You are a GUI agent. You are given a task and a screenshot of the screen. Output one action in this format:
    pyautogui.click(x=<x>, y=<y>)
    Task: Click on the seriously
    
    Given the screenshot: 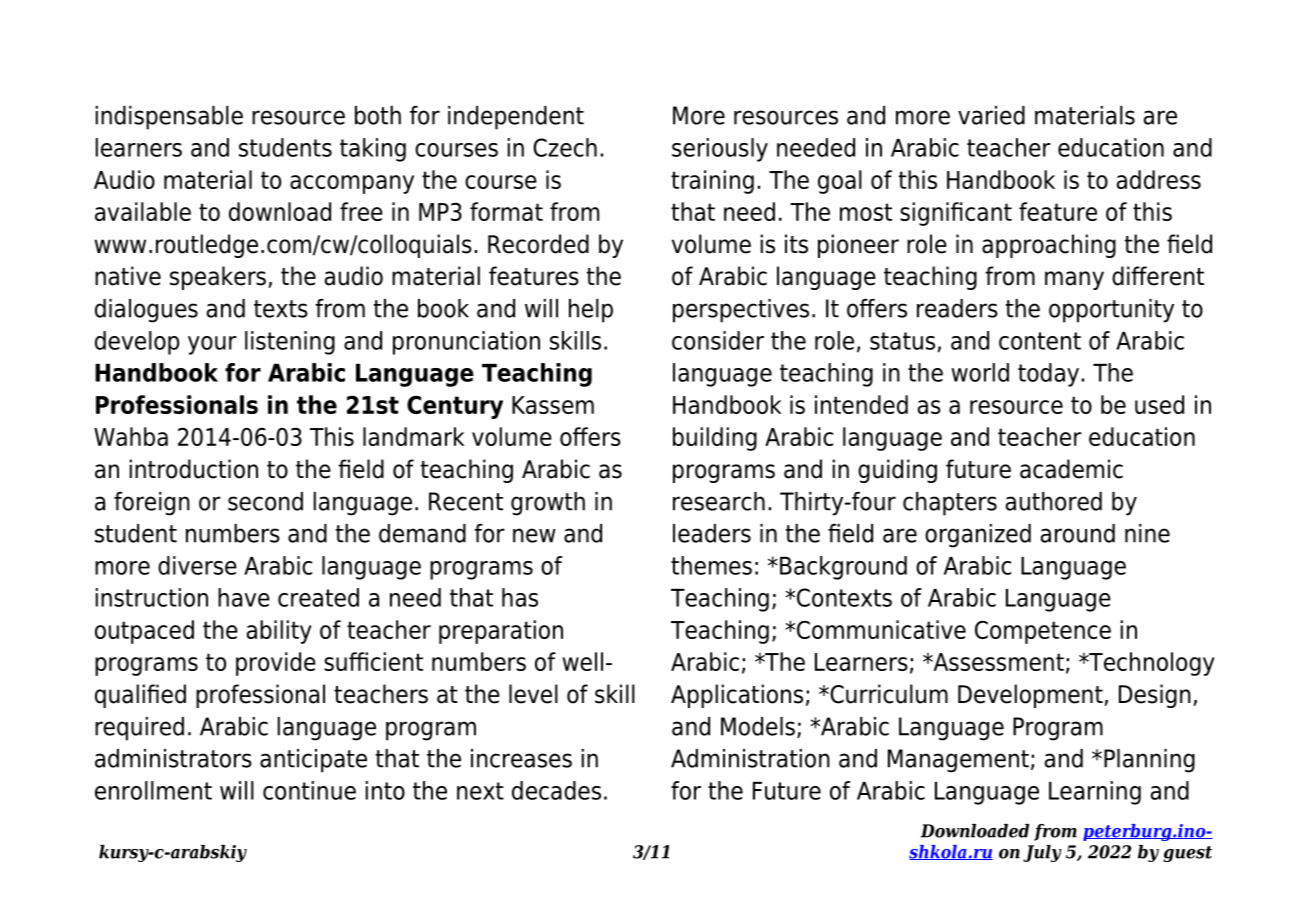 What is the action you would take?
    pyautogui.click(x=720, y=150)
